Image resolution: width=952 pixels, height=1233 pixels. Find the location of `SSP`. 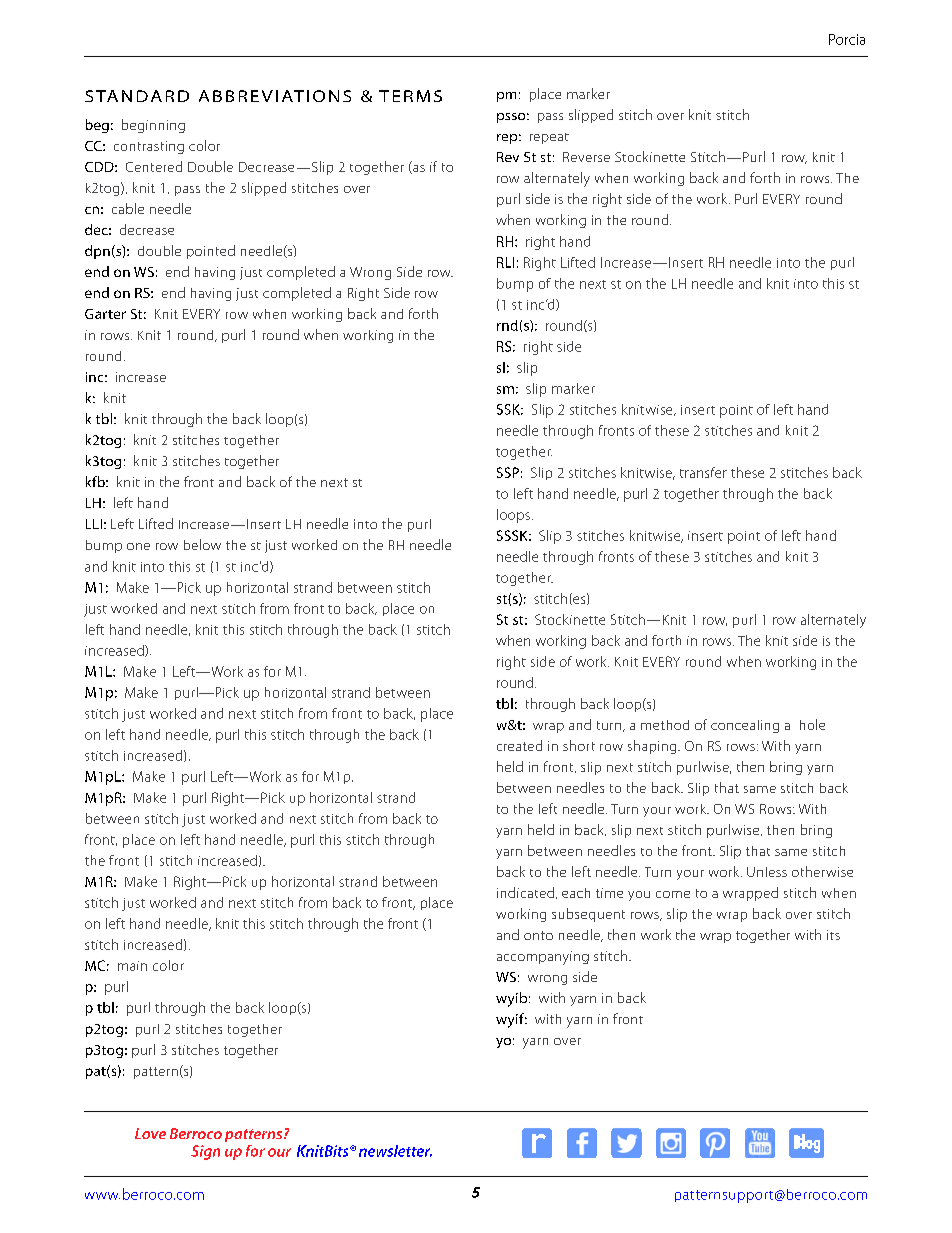

SSP is located at coordinates (508, 472).
